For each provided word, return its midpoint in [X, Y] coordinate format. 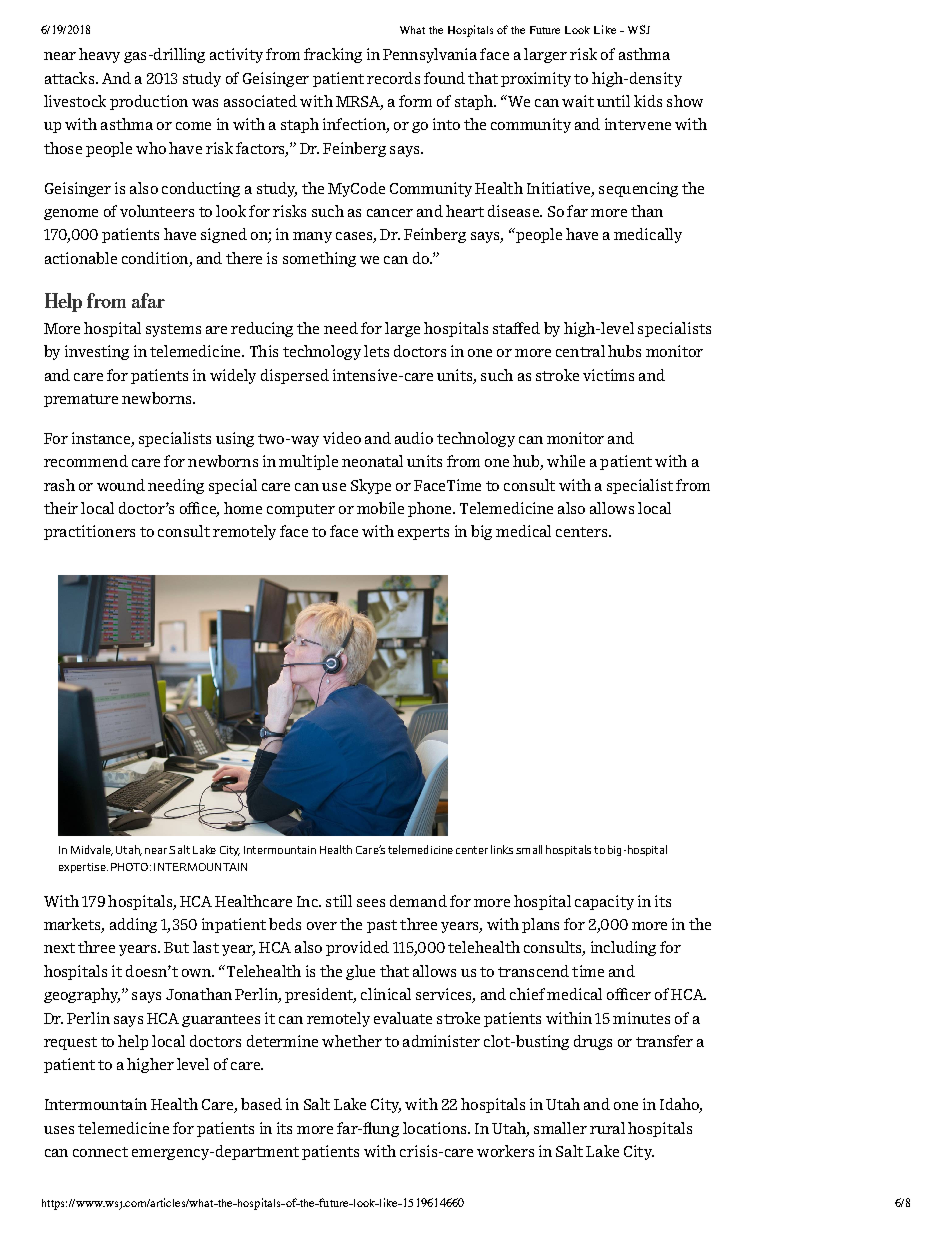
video [342, 438]
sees [371, 903]
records [393, 78]
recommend [86, 461]
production [149, 102]
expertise [83, 868]
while [566, 461]
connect [100, 1152]
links [502, 849]
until [613, 101]
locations [436, 1128]
